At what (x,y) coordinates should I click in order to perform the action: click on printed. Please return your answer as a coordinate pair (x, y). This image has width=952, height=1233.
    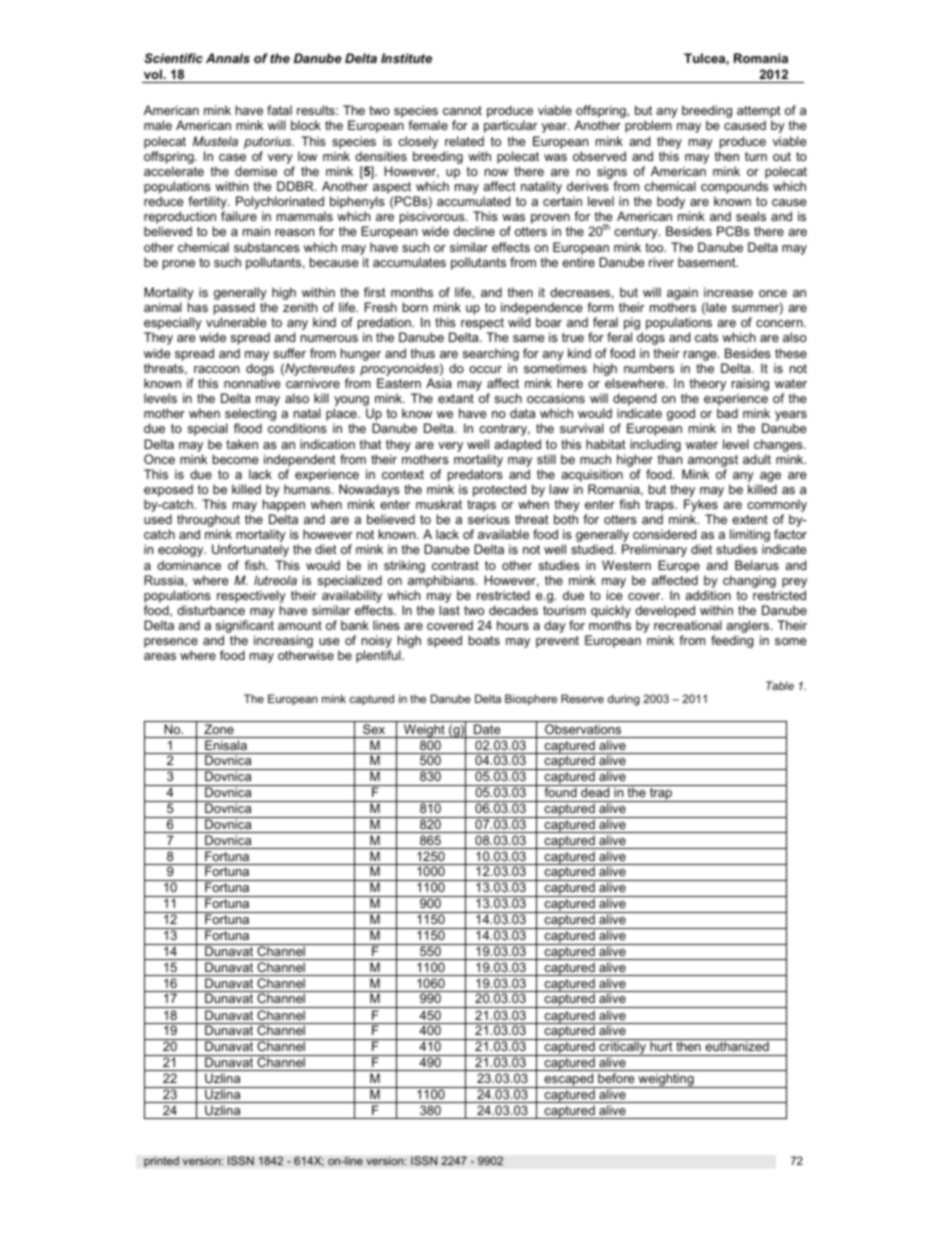
    Looking at the image, I should click on (161, 1162).
